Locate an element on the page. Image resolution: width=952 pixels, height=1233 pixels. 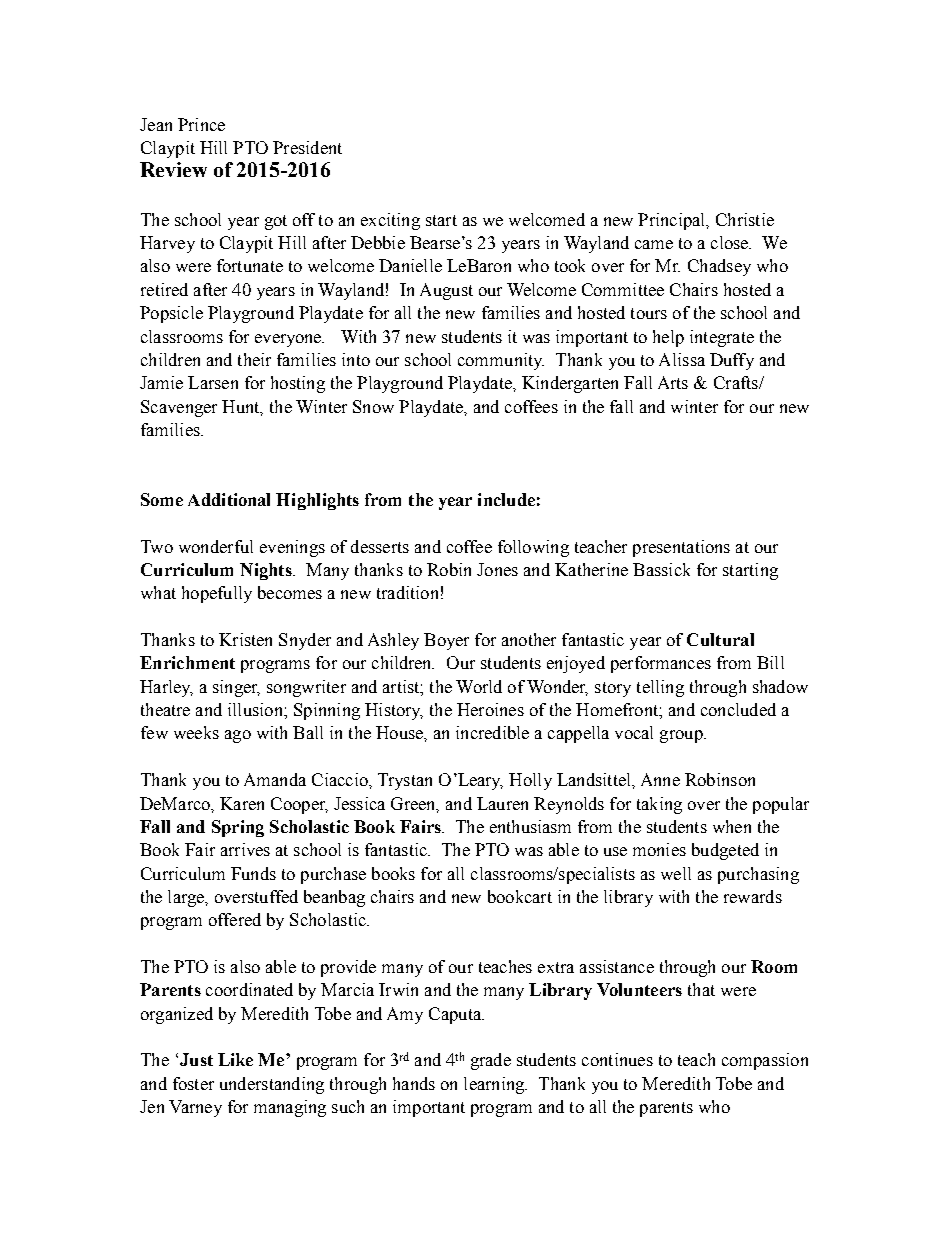
hopefully is located at coordinates (217, 594).
